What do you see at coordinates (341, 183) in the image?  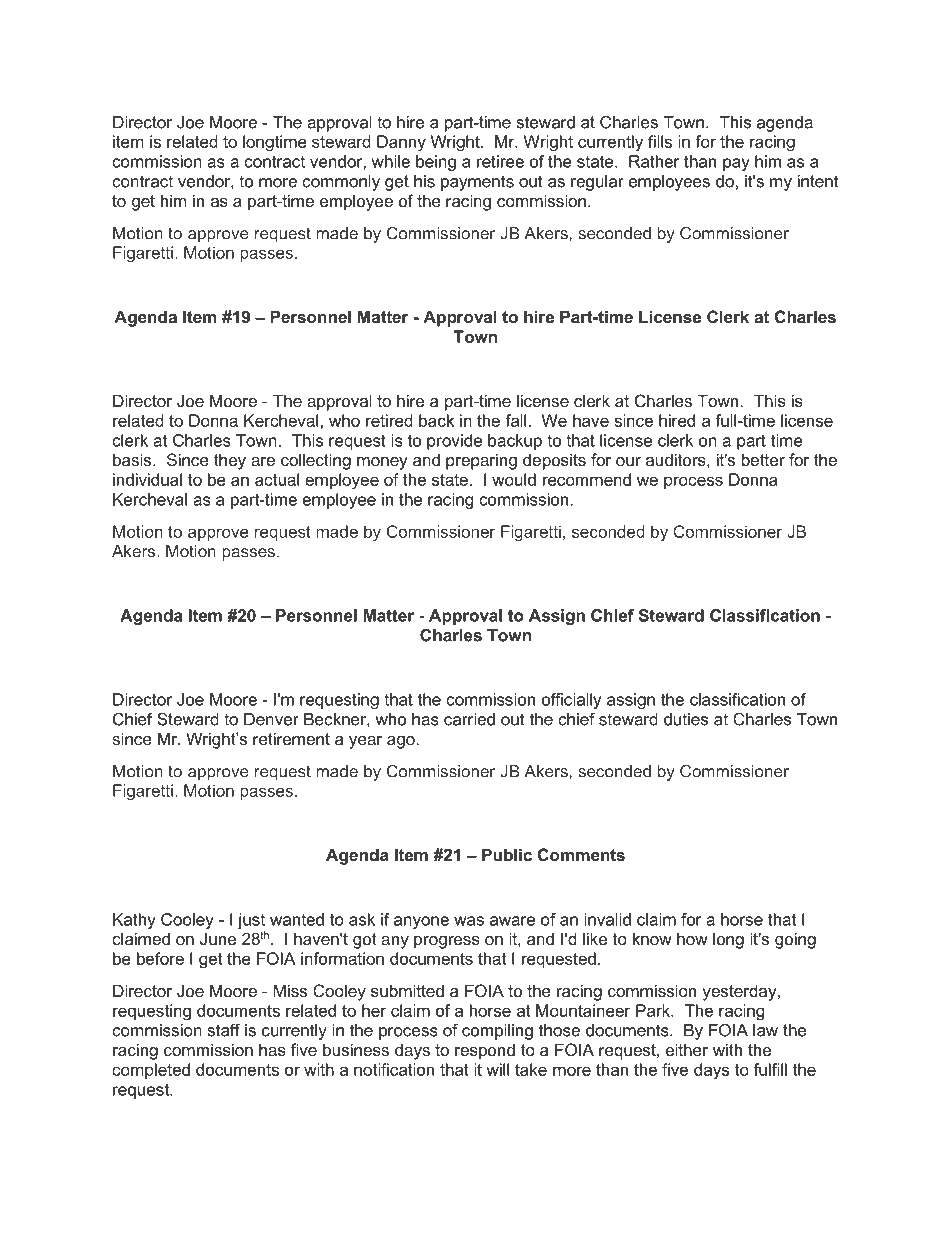 I see `commonly` at bounding box center [341, 183].
